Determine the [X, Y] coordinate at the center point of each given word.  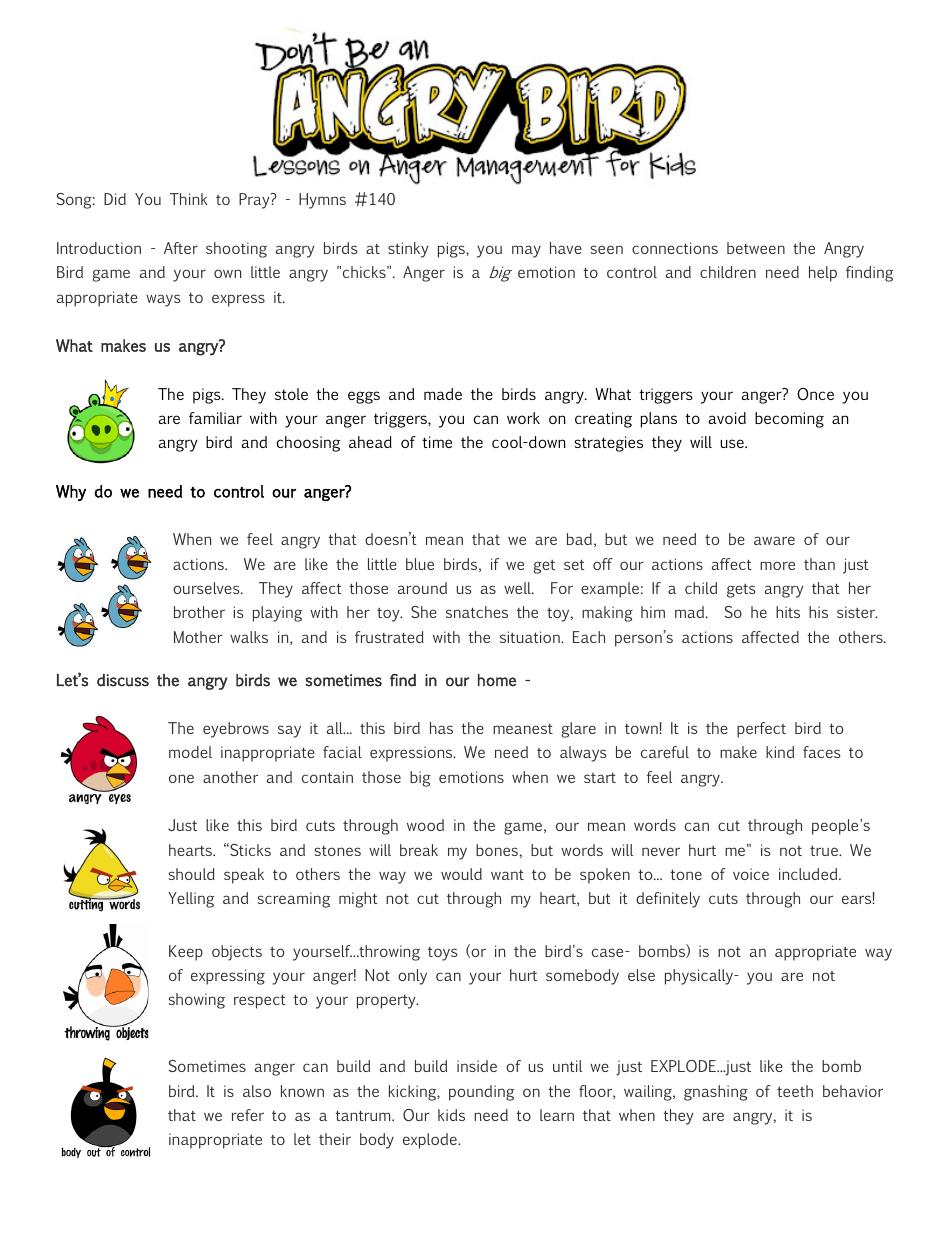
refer [248, 1115]
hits [788, 612]
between [756, 248]
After [181, 248]
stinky [408, 250]
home [497, 680]
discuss [123, 680]
